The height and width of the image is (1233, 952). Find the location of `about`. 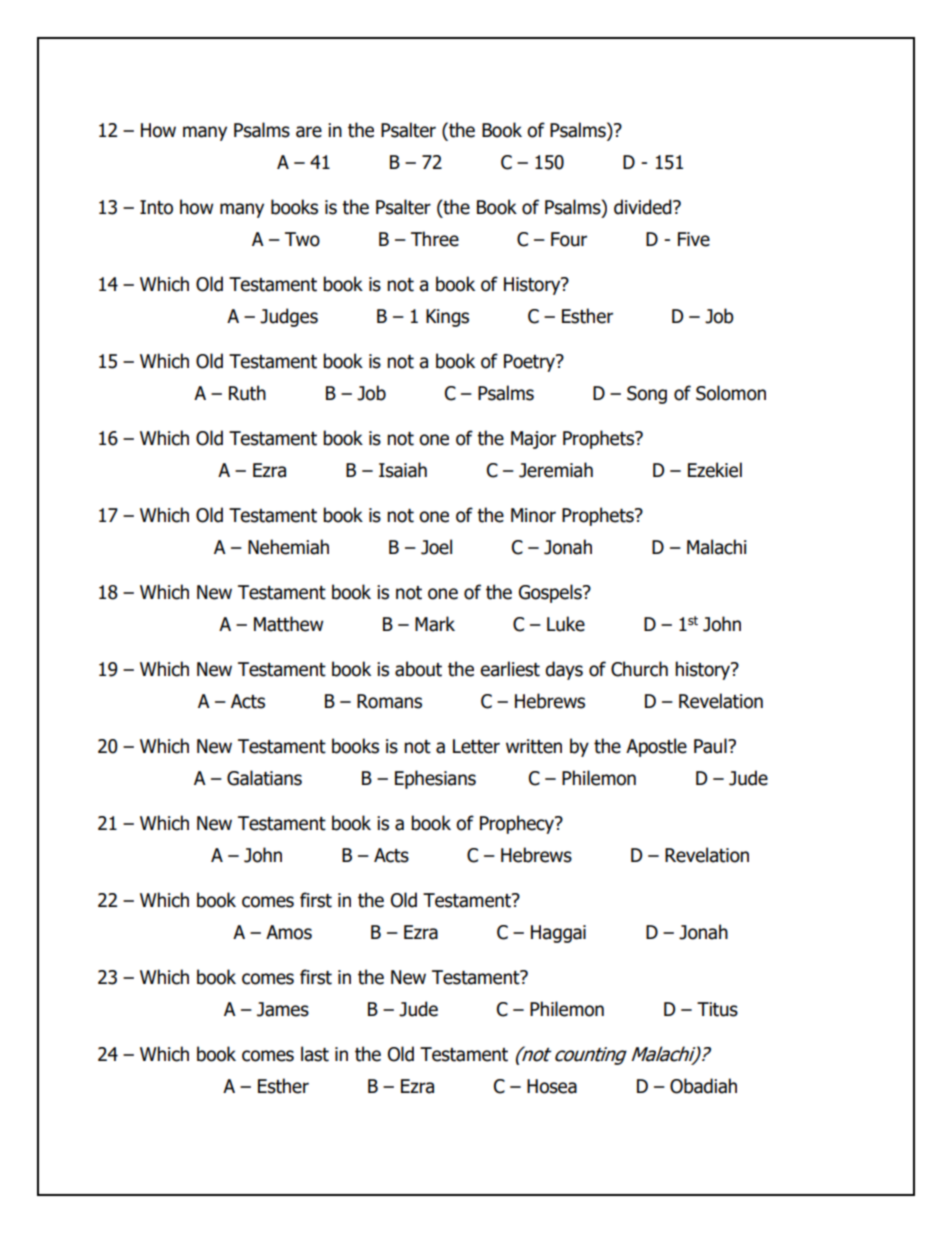

about is located at coordinates (418, 669).
